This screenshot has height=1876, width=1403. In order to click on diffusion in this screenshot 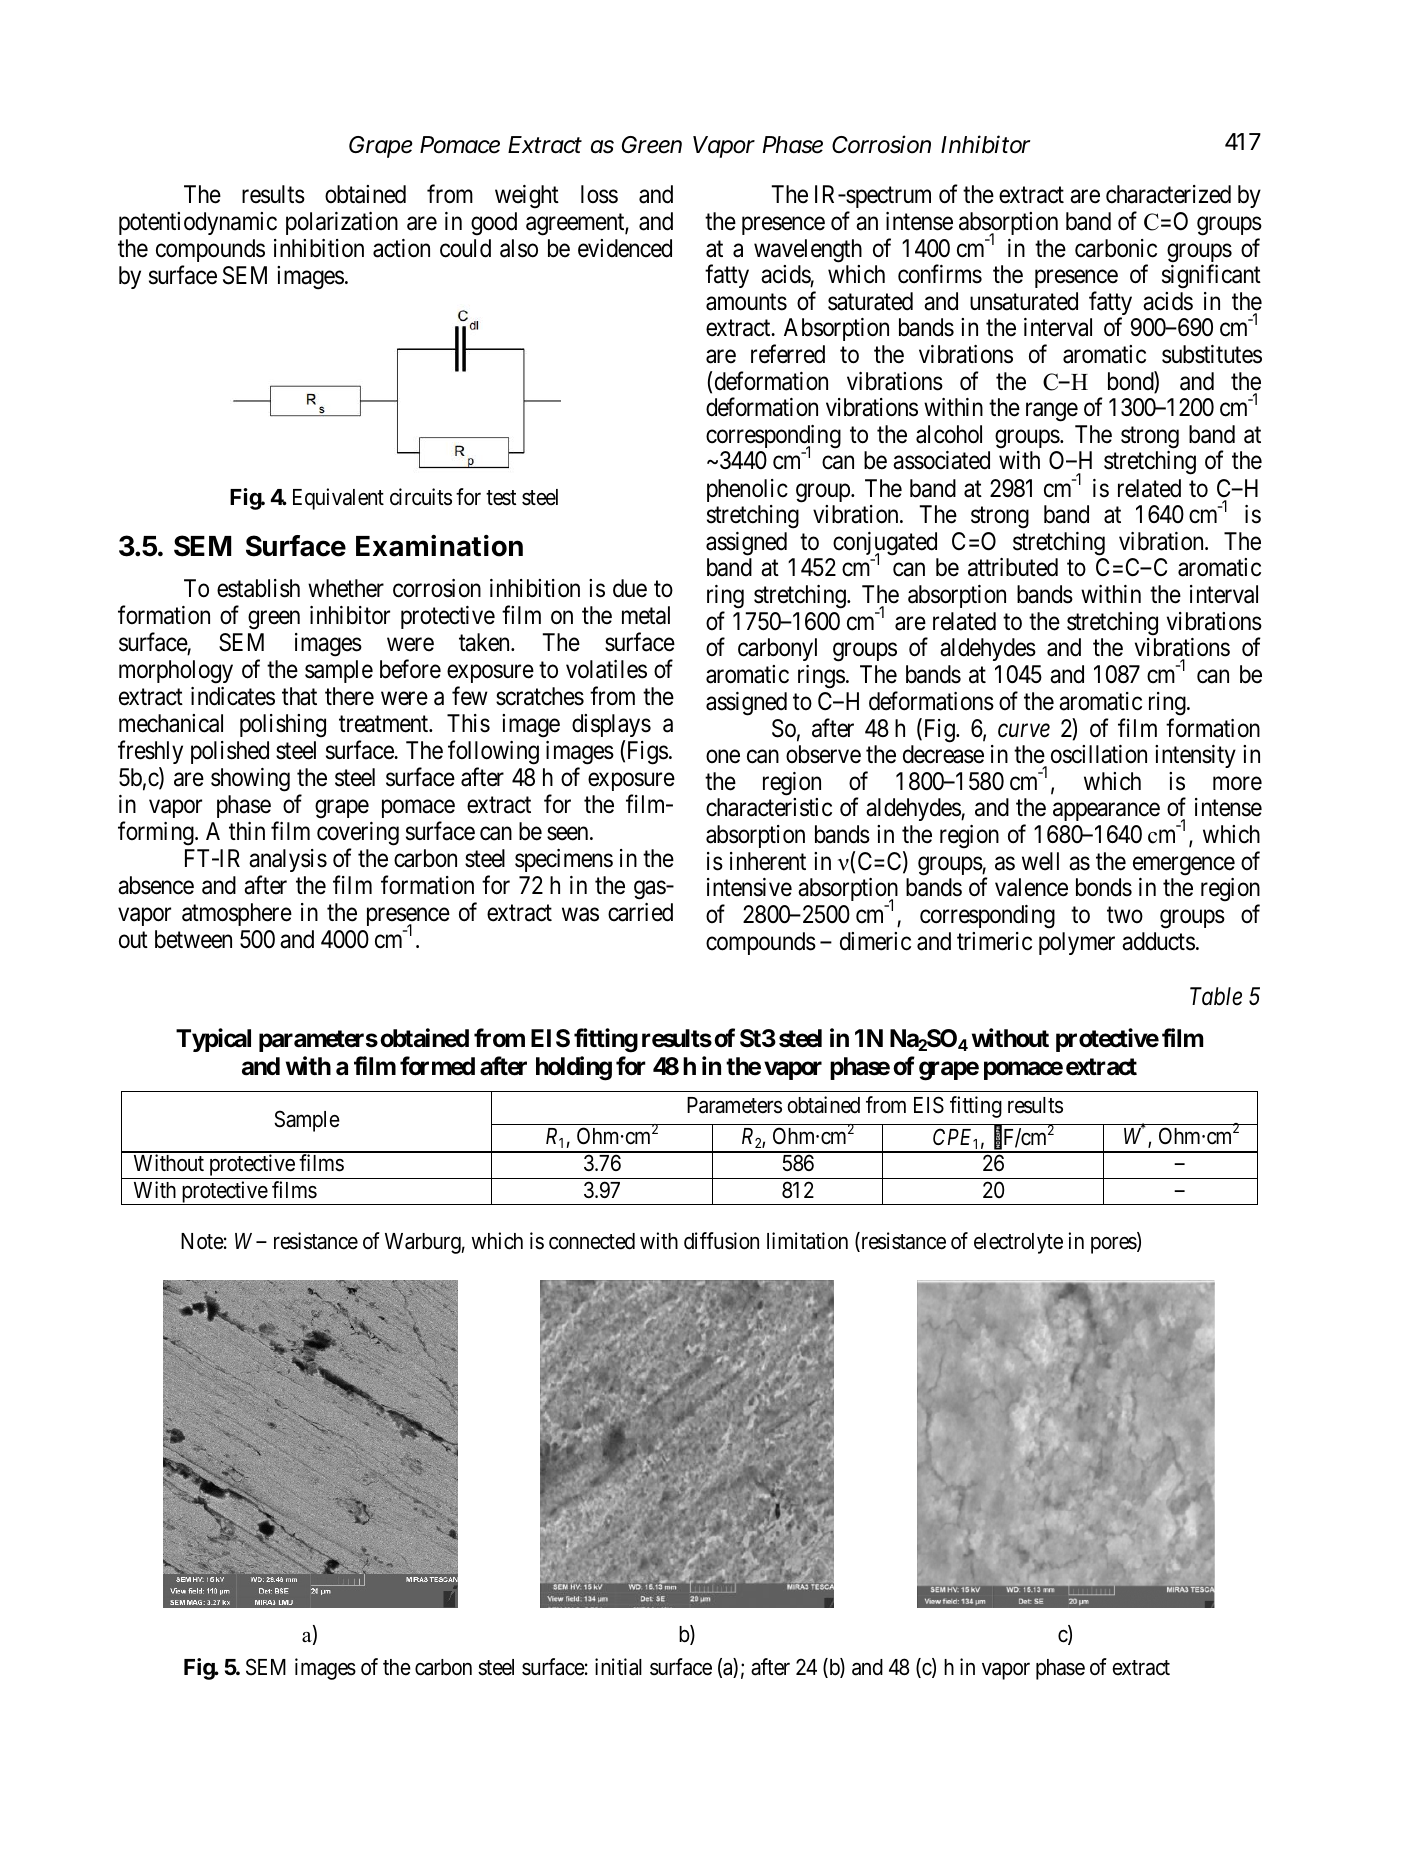, I will do `click(721, 1241)`.
